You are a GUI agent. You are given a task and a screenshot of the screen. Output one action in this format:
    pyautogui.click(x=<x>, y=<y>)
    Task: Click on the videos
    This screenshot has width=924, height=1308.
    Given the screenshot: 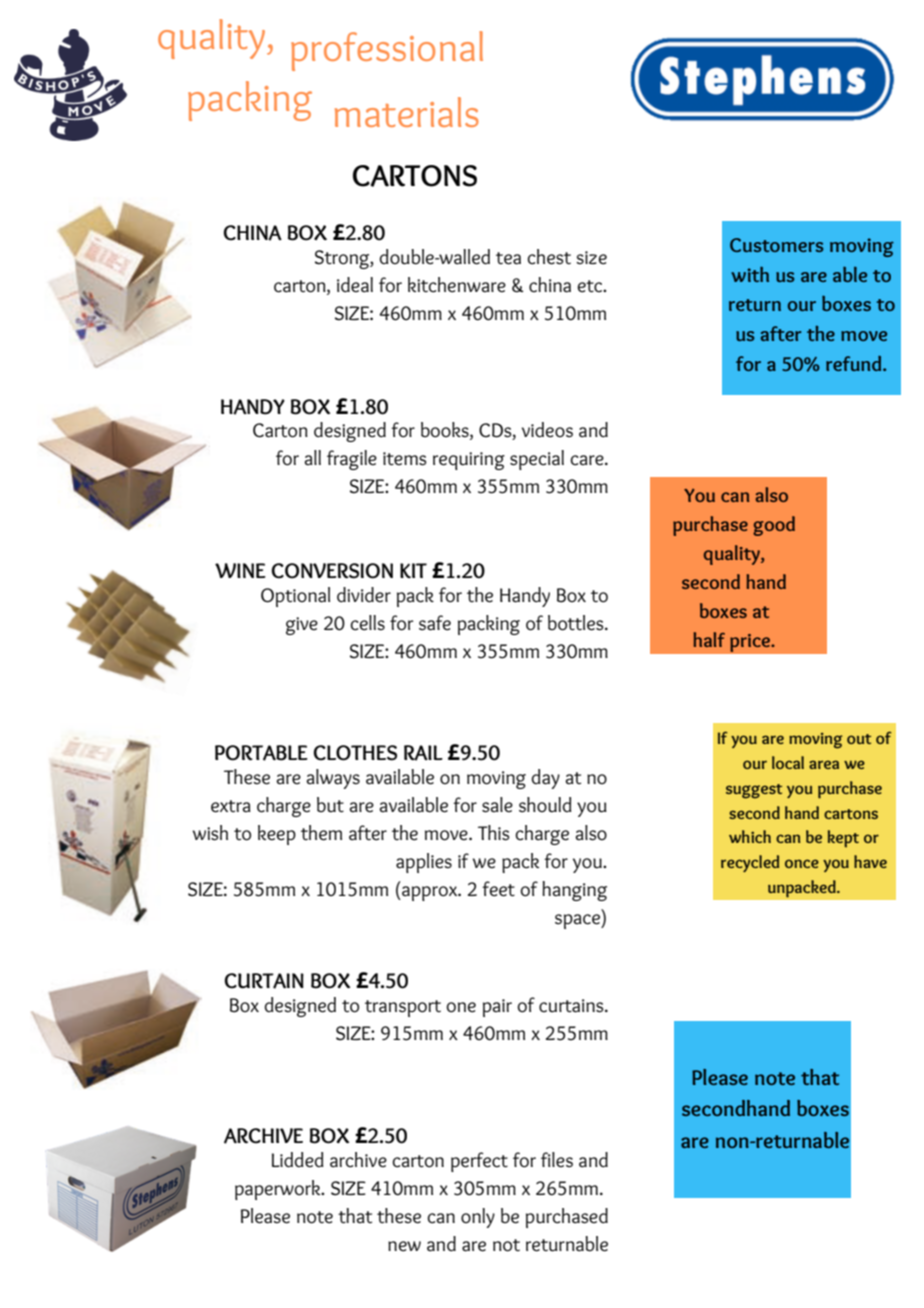 What is the action you would take?
    pyautogui.click(x=547, y=430)
